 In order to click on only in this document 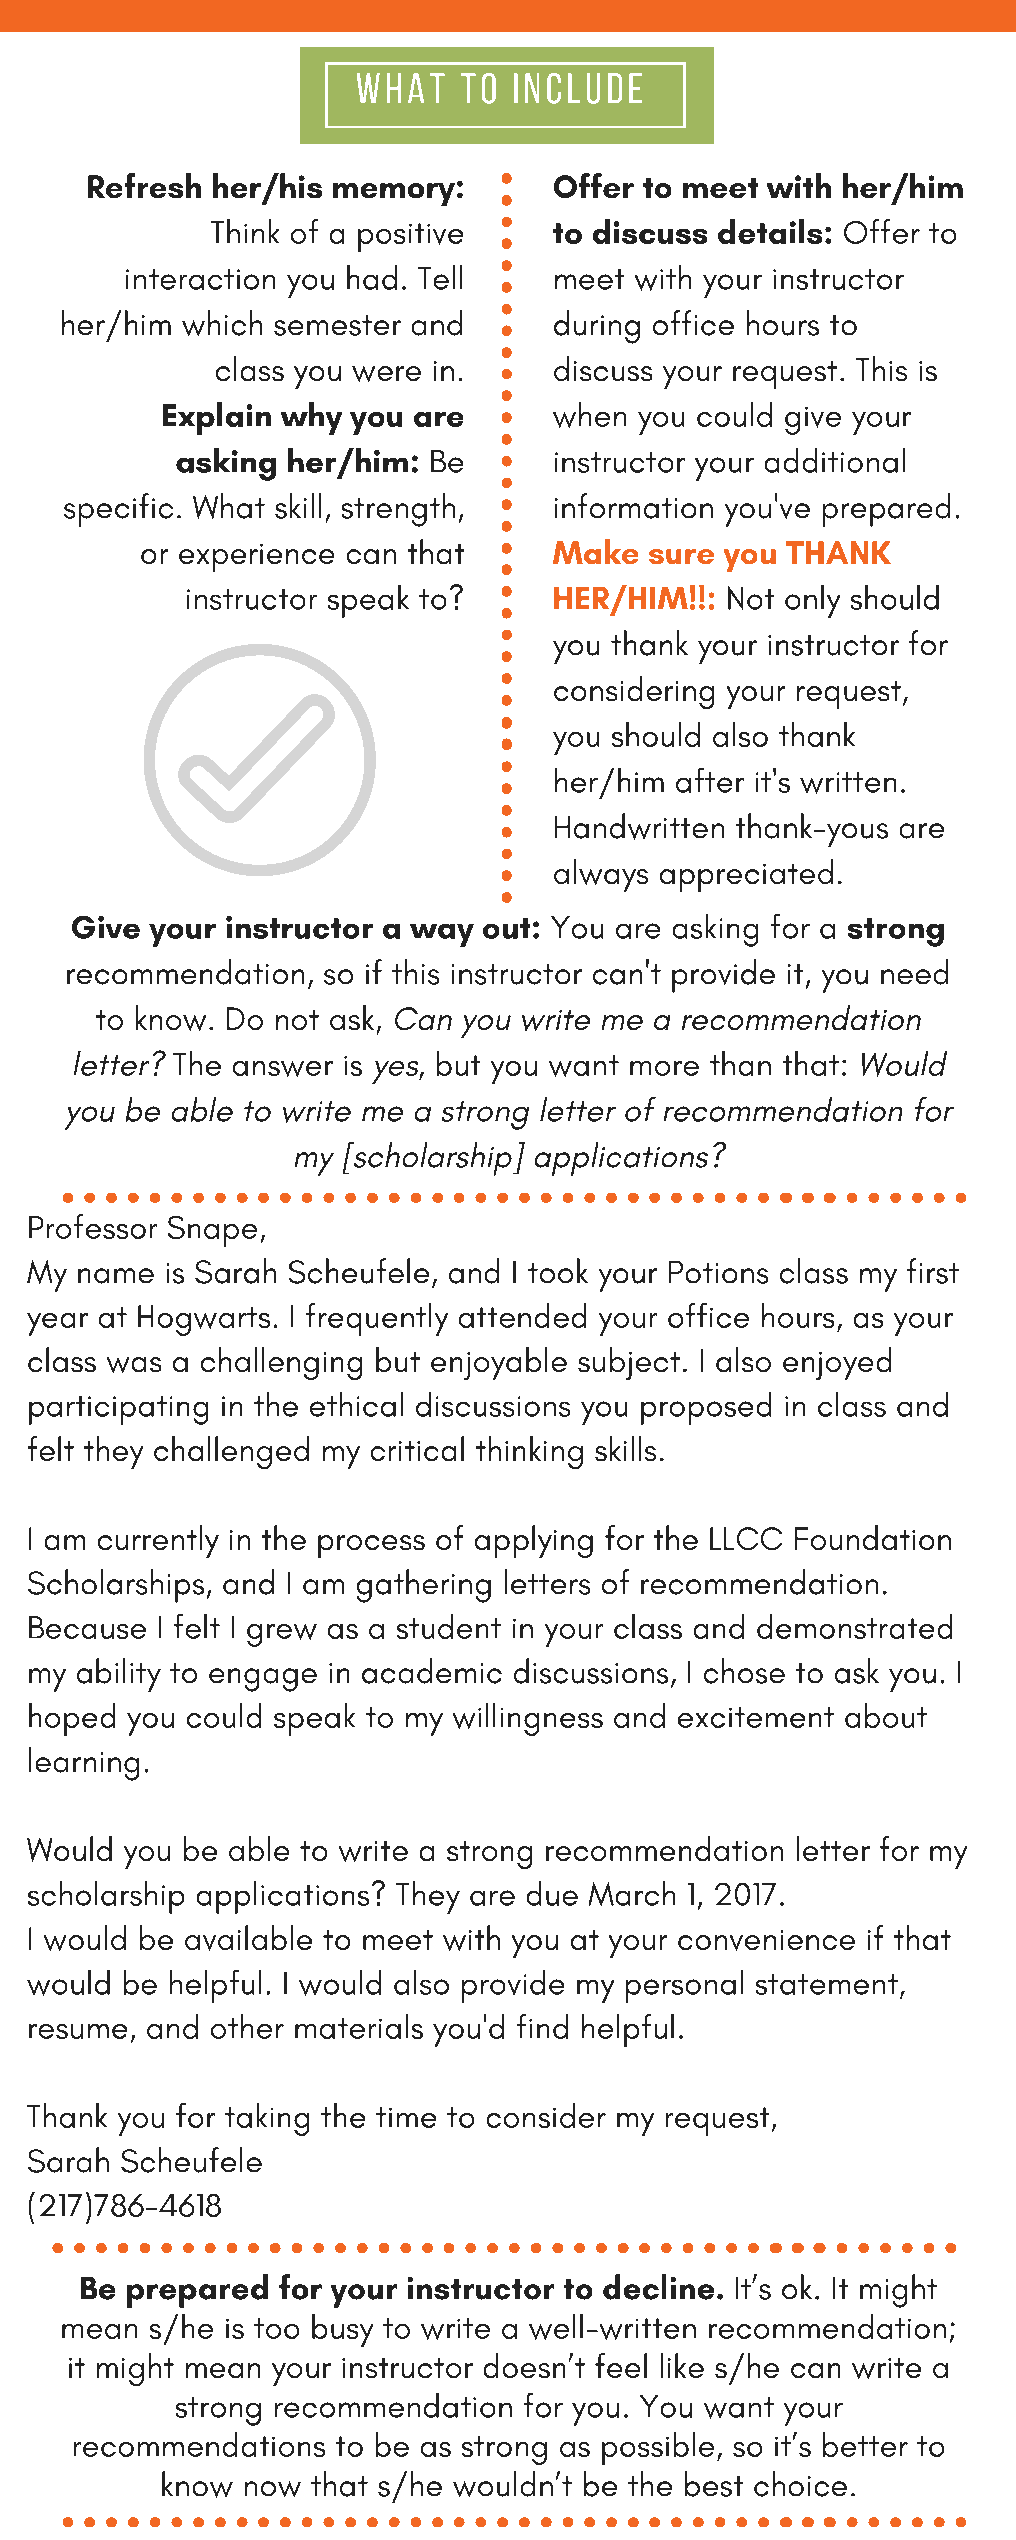, I will do `click(812, 601)`.
